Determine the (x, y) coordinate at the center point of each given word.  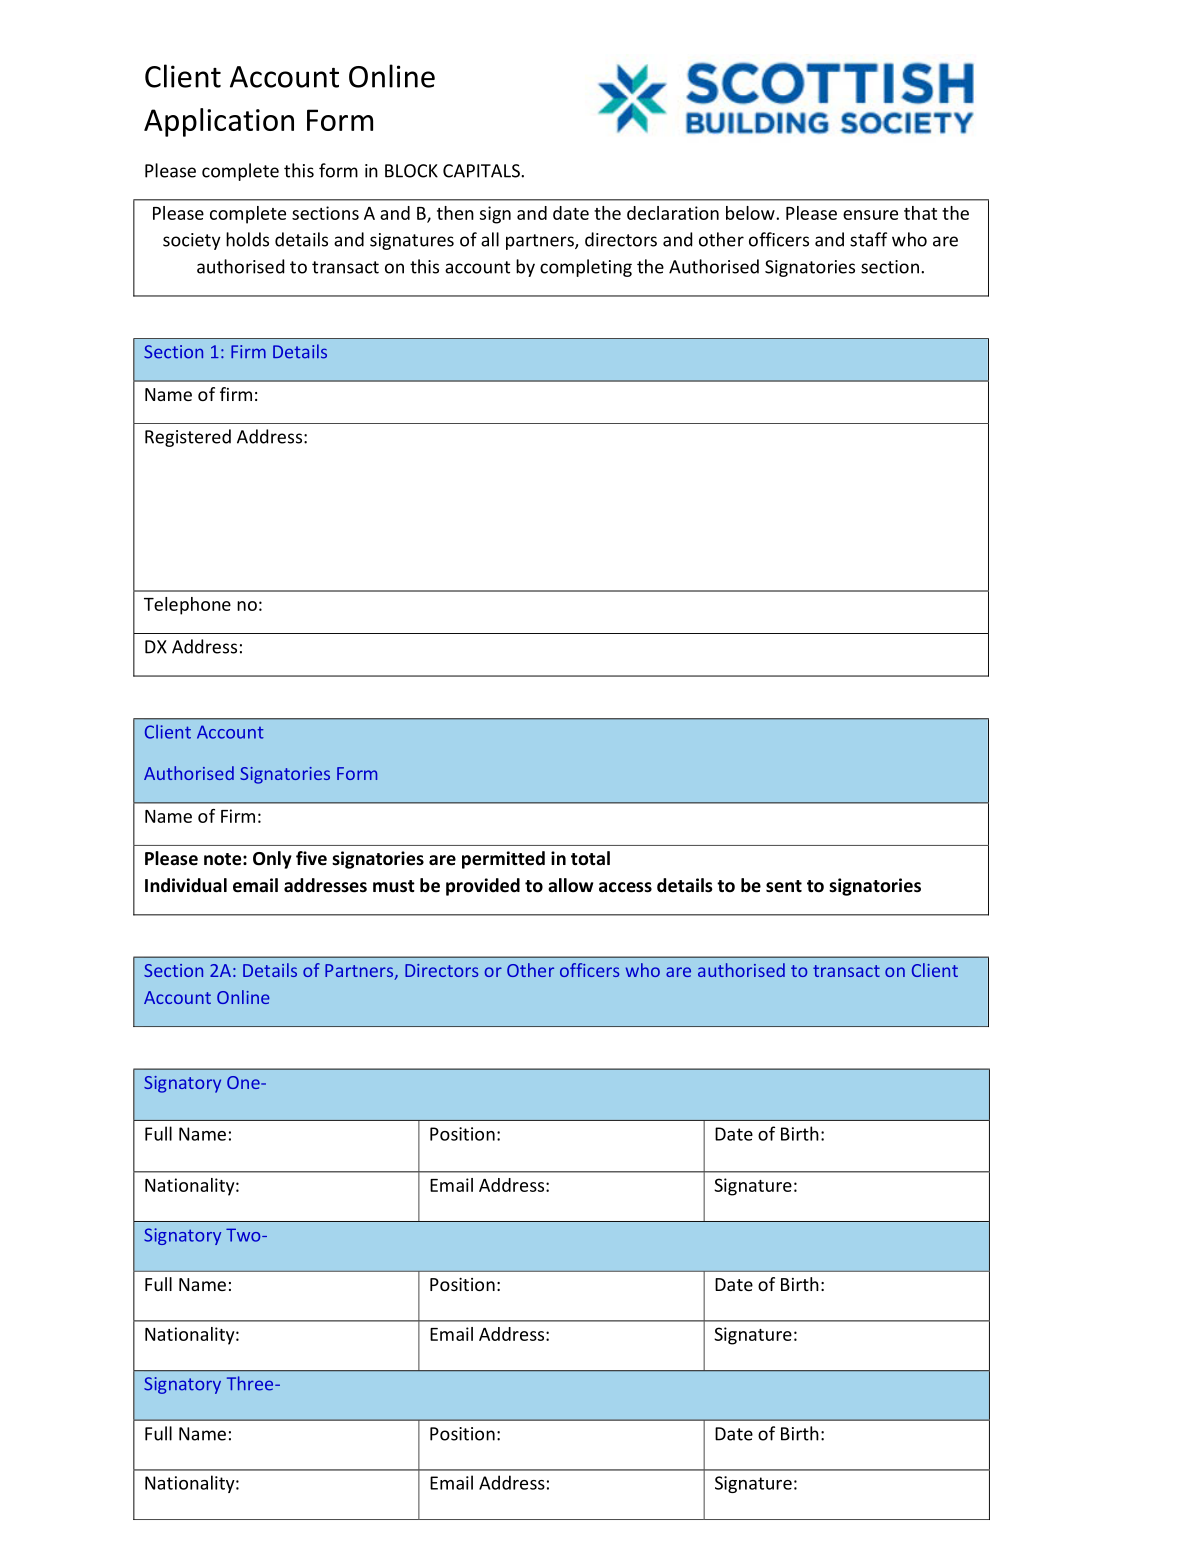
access (625, 887)
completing (586, 268)
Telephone (187, 606)
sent (784, 886)
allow (570, 885)
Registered (188, 438)
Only (272, 860)
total (590, 858)
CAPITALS (482, 171)
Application (219, 122)
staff (868, 239)
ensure (870, 215)
